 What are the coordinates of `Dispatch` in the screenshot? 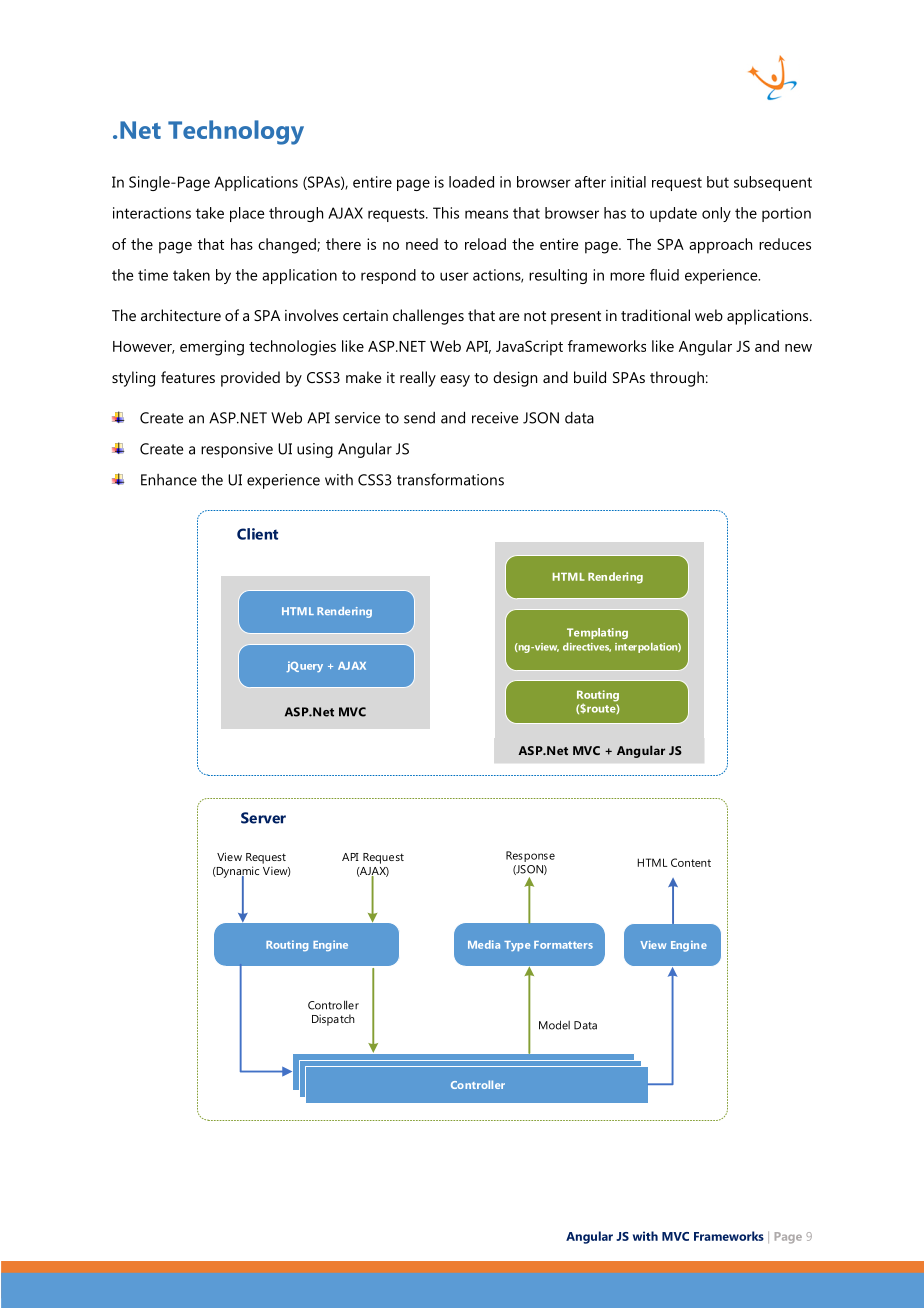 It's located at (333, 1020).
